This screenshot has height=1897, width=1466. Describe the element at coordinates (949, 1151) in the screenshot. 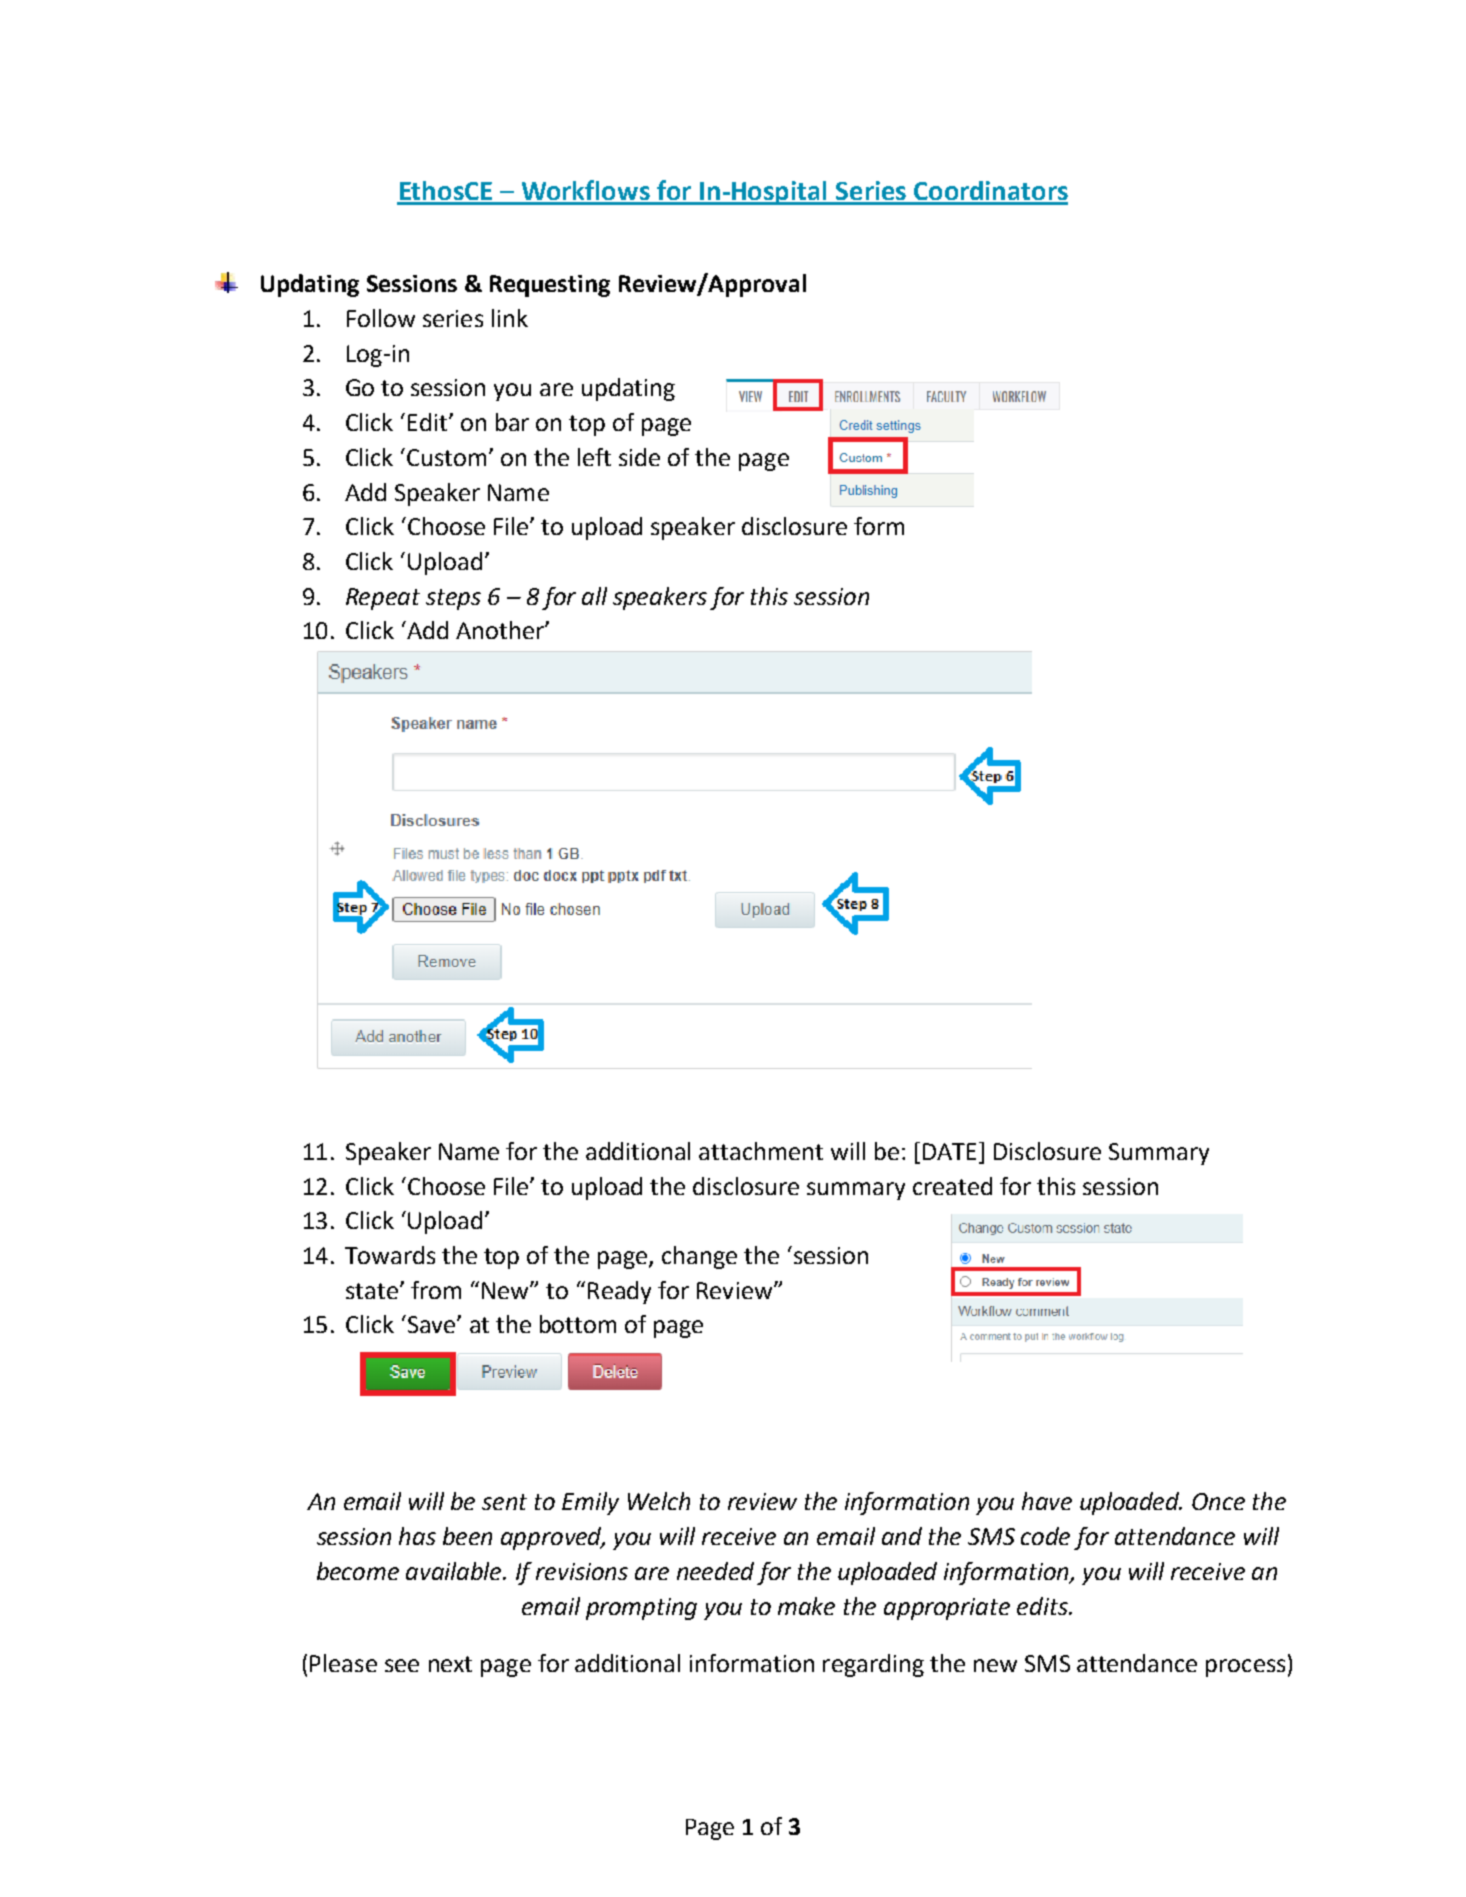

I see `DATE` at that location.
